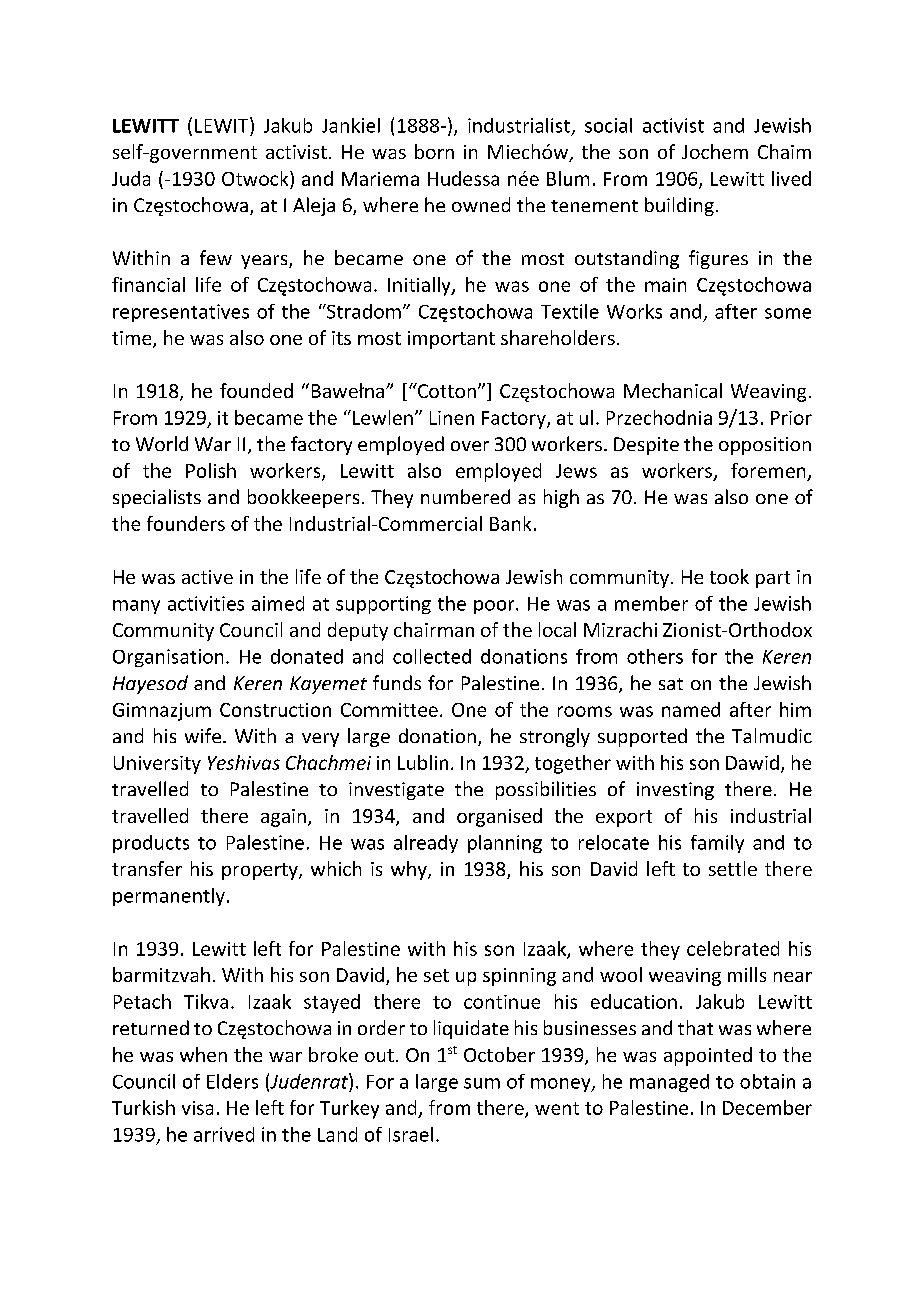 The image size is (924, 1308). Describe the element at coordinates (446, 390) in the screenshot. I see `Cotton` at that location.
